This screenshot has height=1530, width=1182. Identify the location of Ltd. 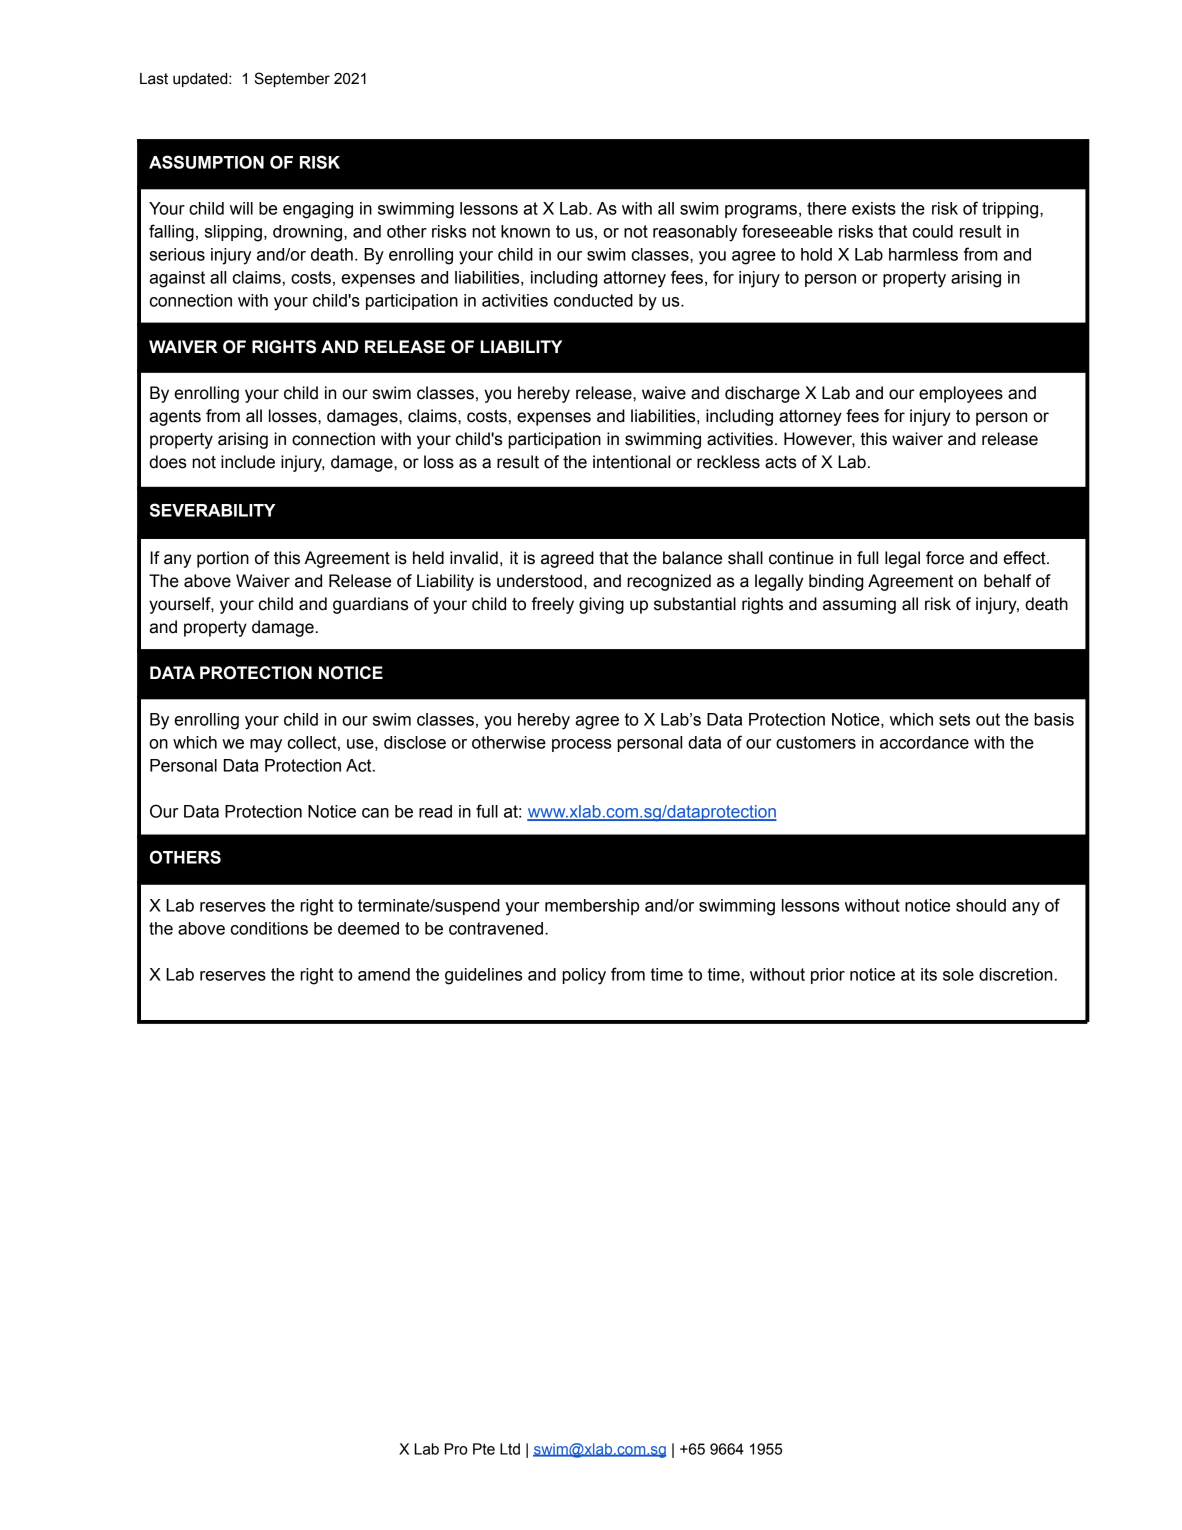
(510, 1449).
